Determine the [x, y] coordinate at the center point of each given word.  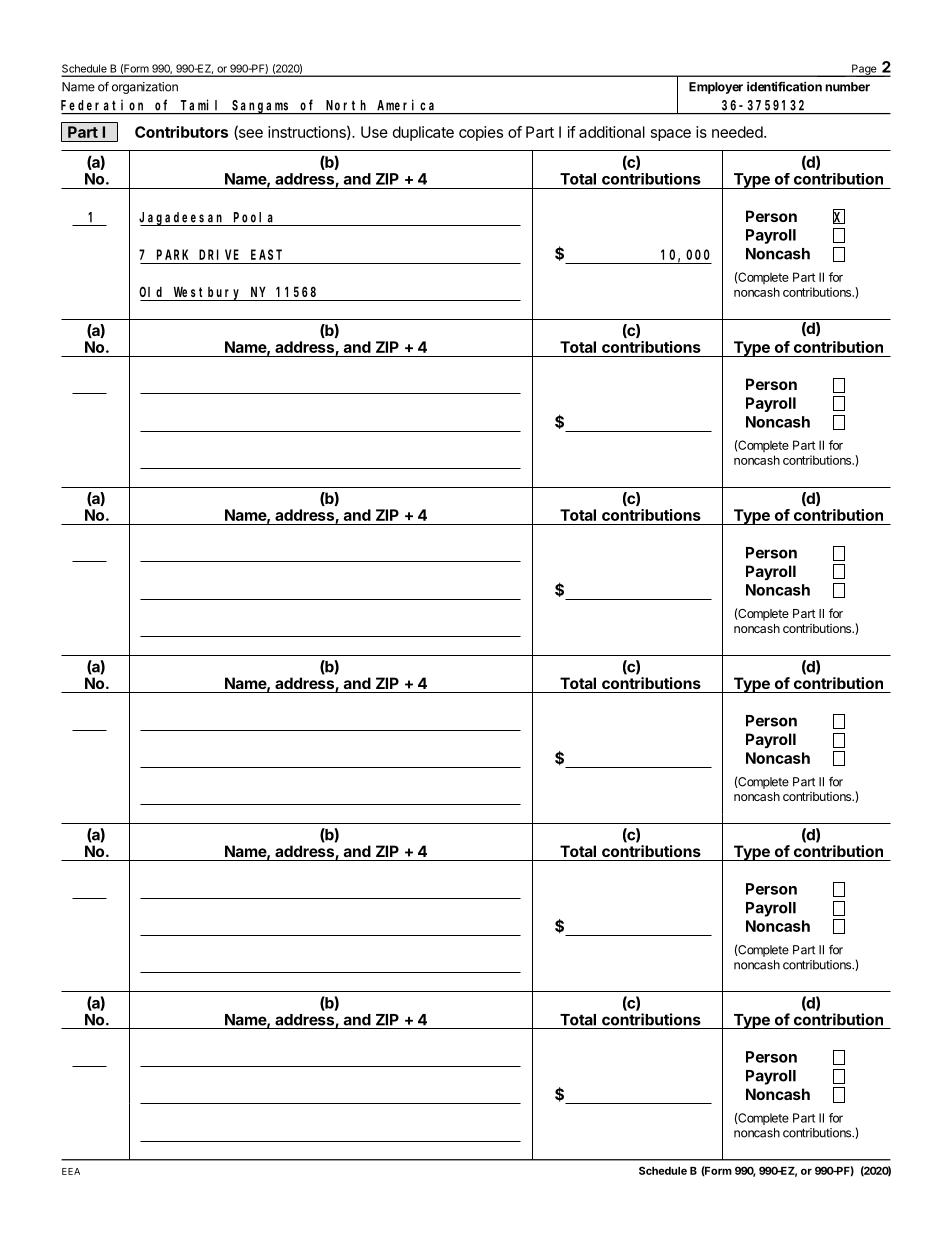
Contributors [181, 132]
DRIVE [219, 254]
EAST [266, 254]
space [671, 135]
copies [481, 133]
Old [150, 291]
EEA [71, 1171]
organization [145, 88]
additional [612, 132]
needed [737, 132]
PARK [172, 254]
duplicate [423, 133]
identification [784, 86]
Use [374, 132]
